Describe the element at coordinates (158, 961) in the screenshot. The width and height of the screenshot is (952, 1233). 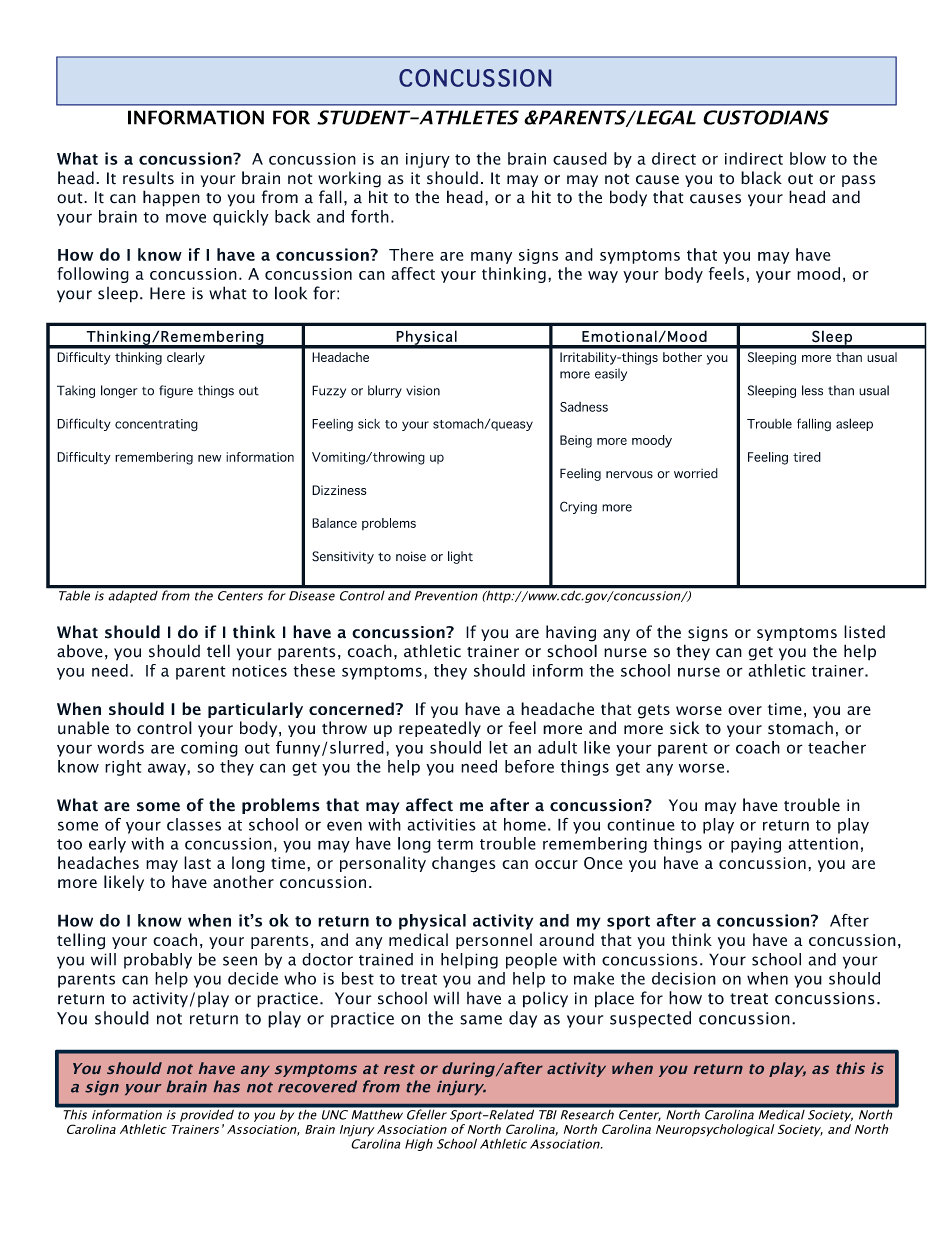
I see `probably` at that location.
